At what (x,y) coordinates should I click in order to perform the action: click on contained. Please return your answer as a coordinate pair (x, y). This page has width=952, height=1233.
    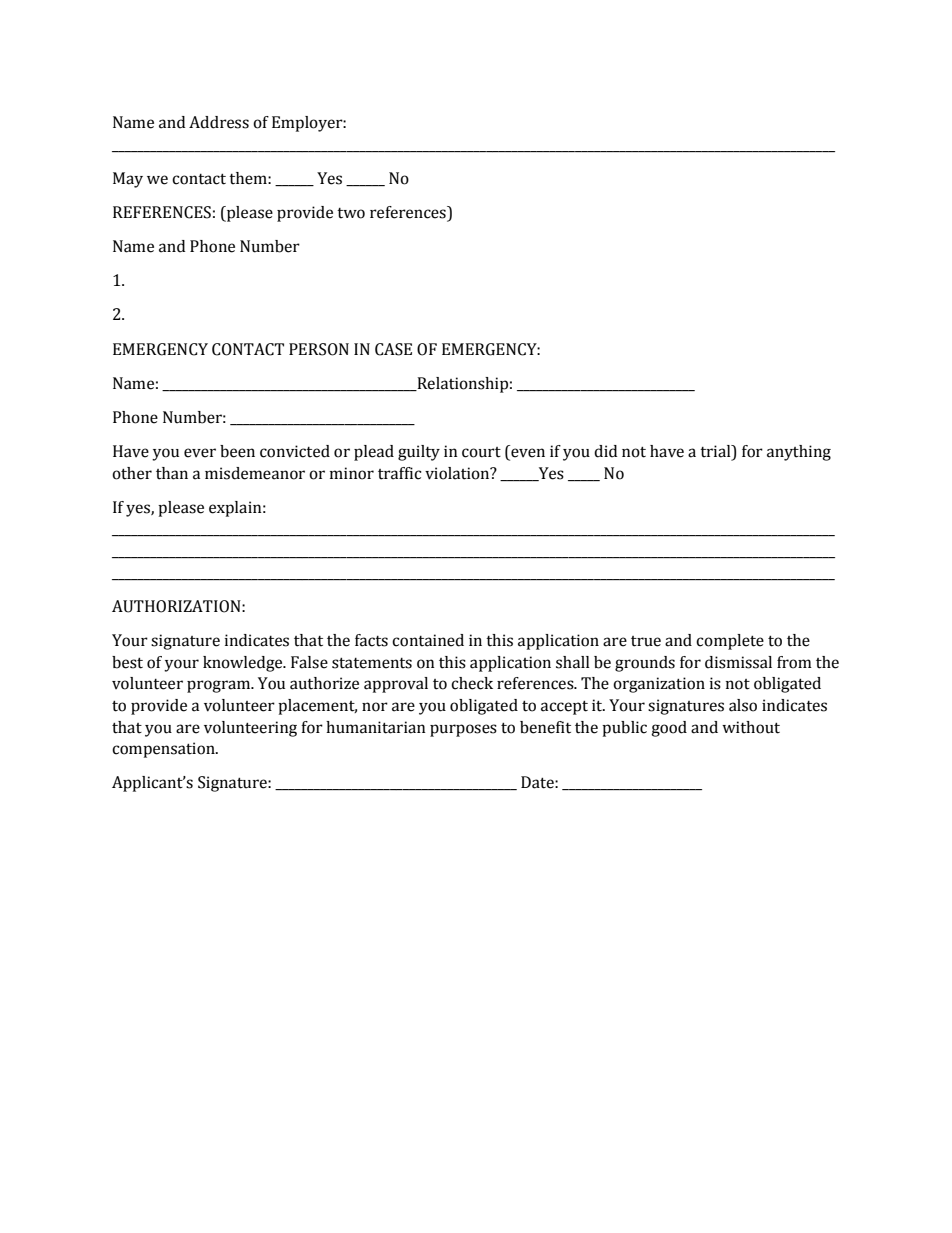
    Looking at the image, I should click on (428, 640).
